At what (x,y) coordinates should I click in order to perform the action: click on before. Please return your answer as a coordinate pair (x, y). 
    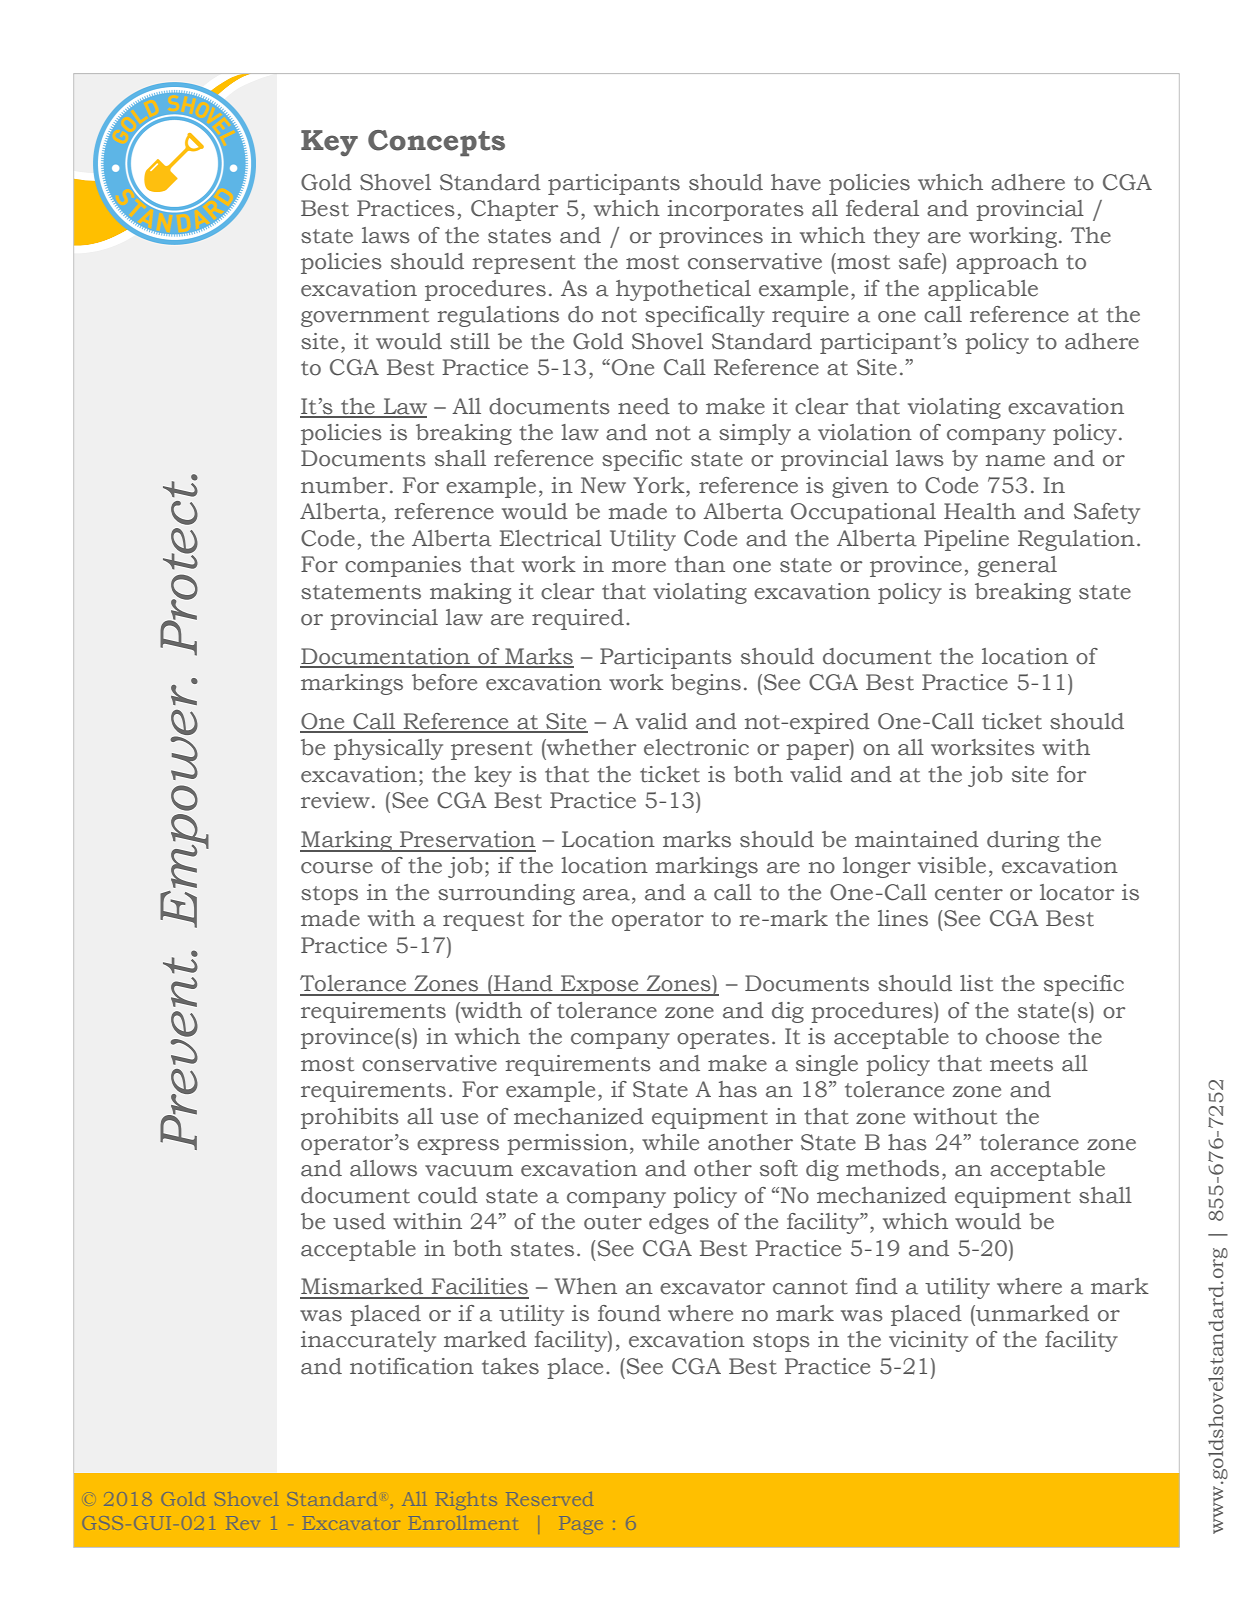
    Looking at the image, I should click on (444, 682).
